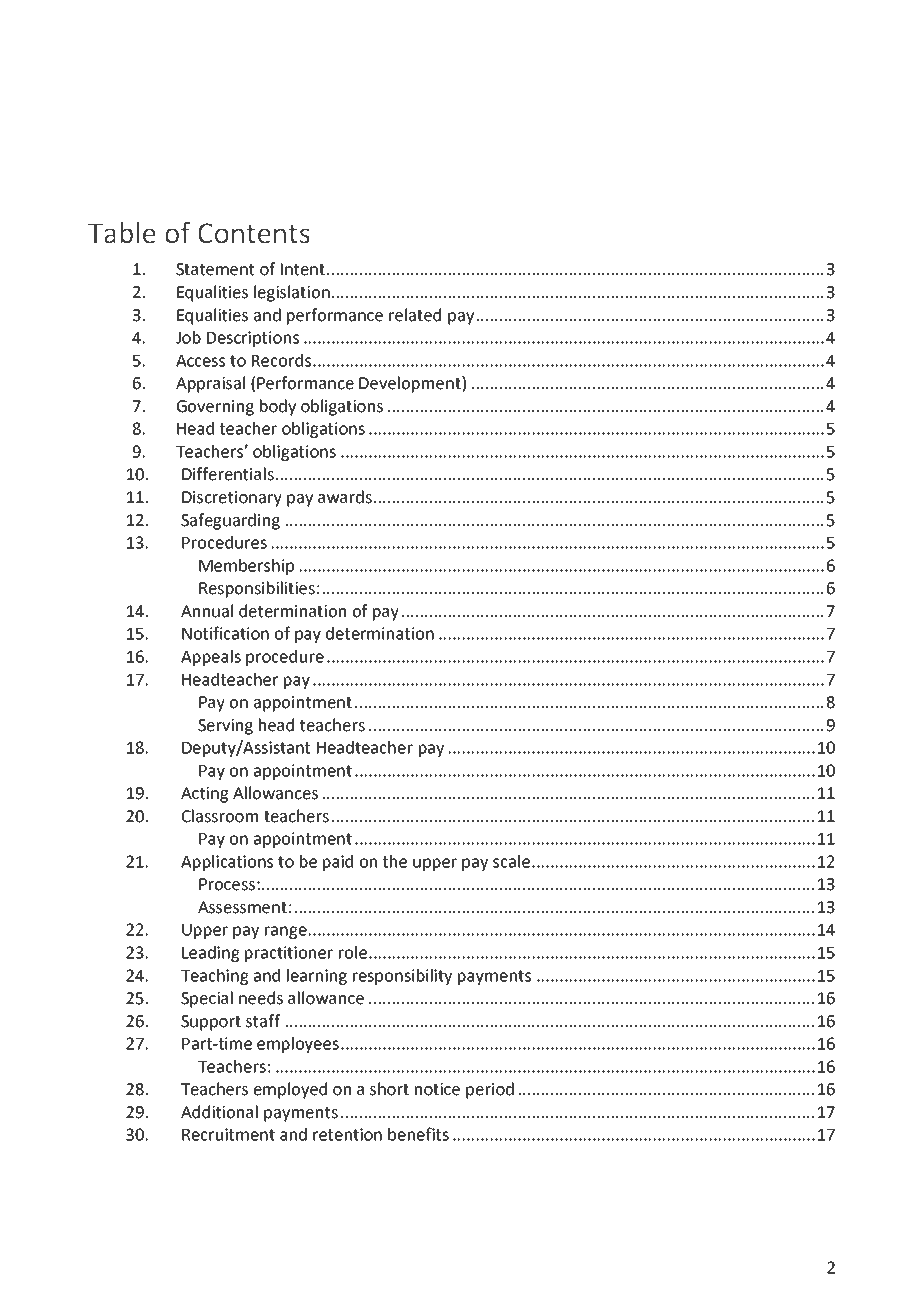 The width and height of the document is (924, 1309). I want to click on employed, so click(290, 1090).
